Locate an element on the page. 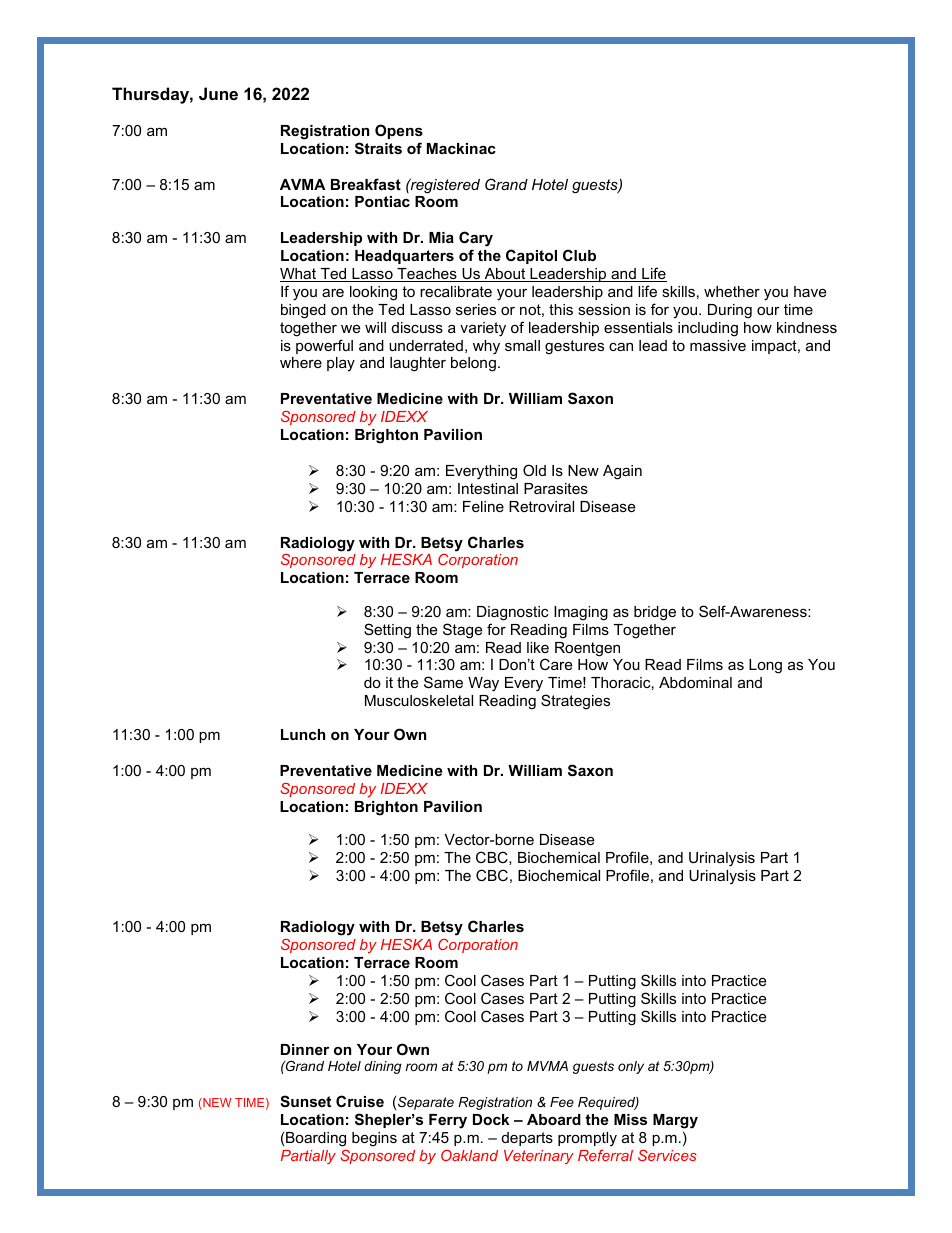 The height and width of the page is (1233, 952). only is located at coordinates (631, 1067).
